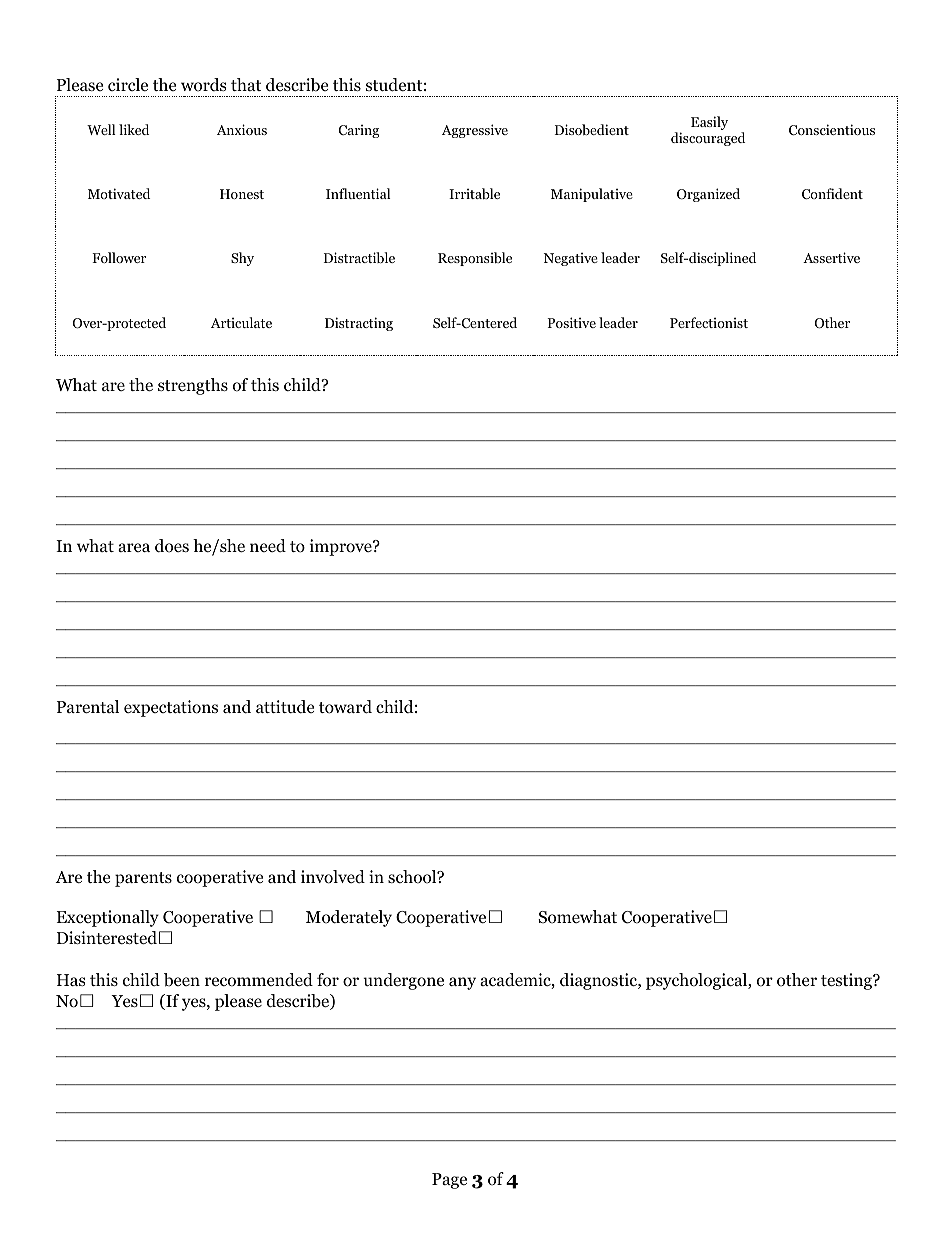 The width and height of the screenshot is (952, 1233). I want to click on involved, so click(333, 877).
